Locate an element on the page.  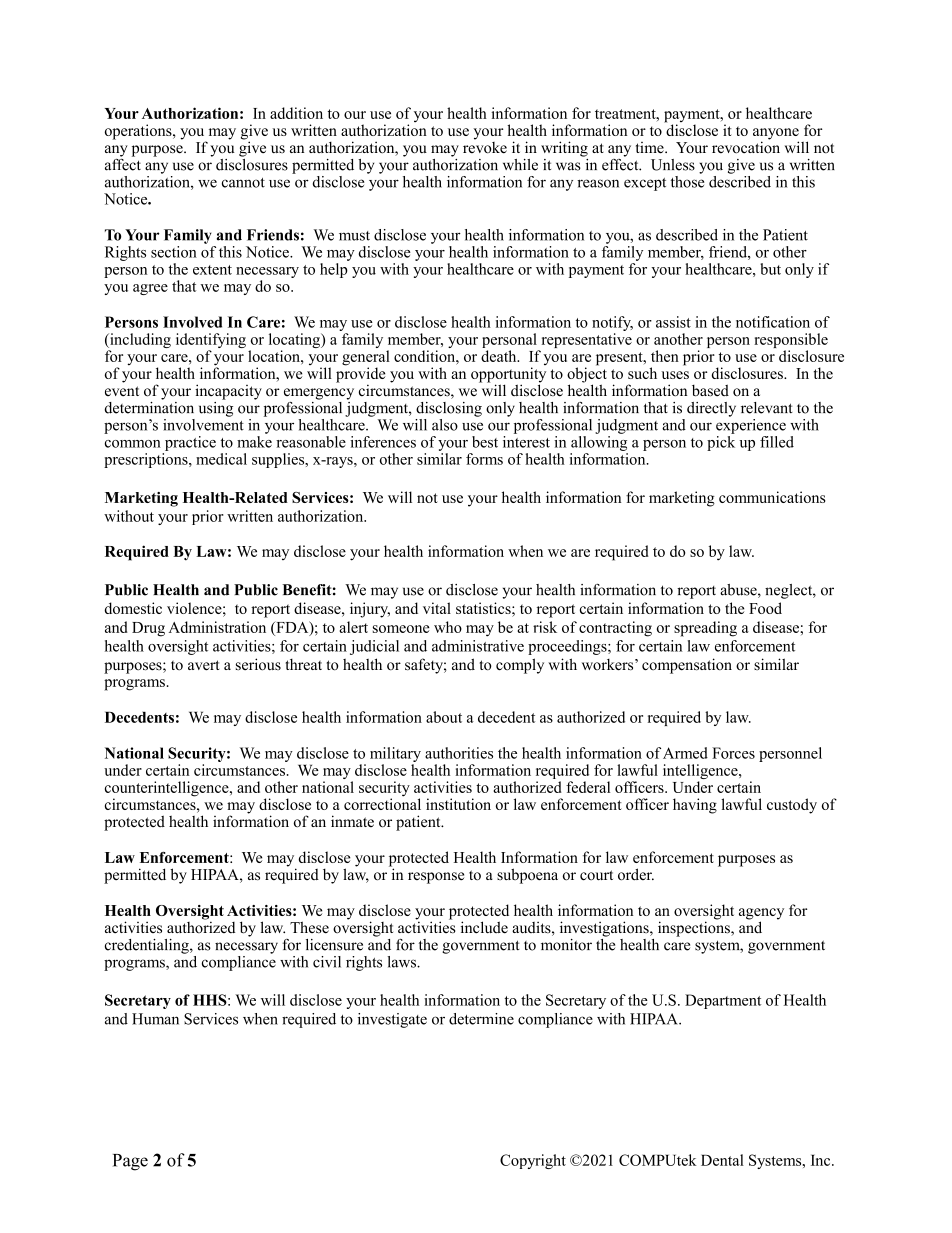
Administration is located at coordinates (217, 627).
